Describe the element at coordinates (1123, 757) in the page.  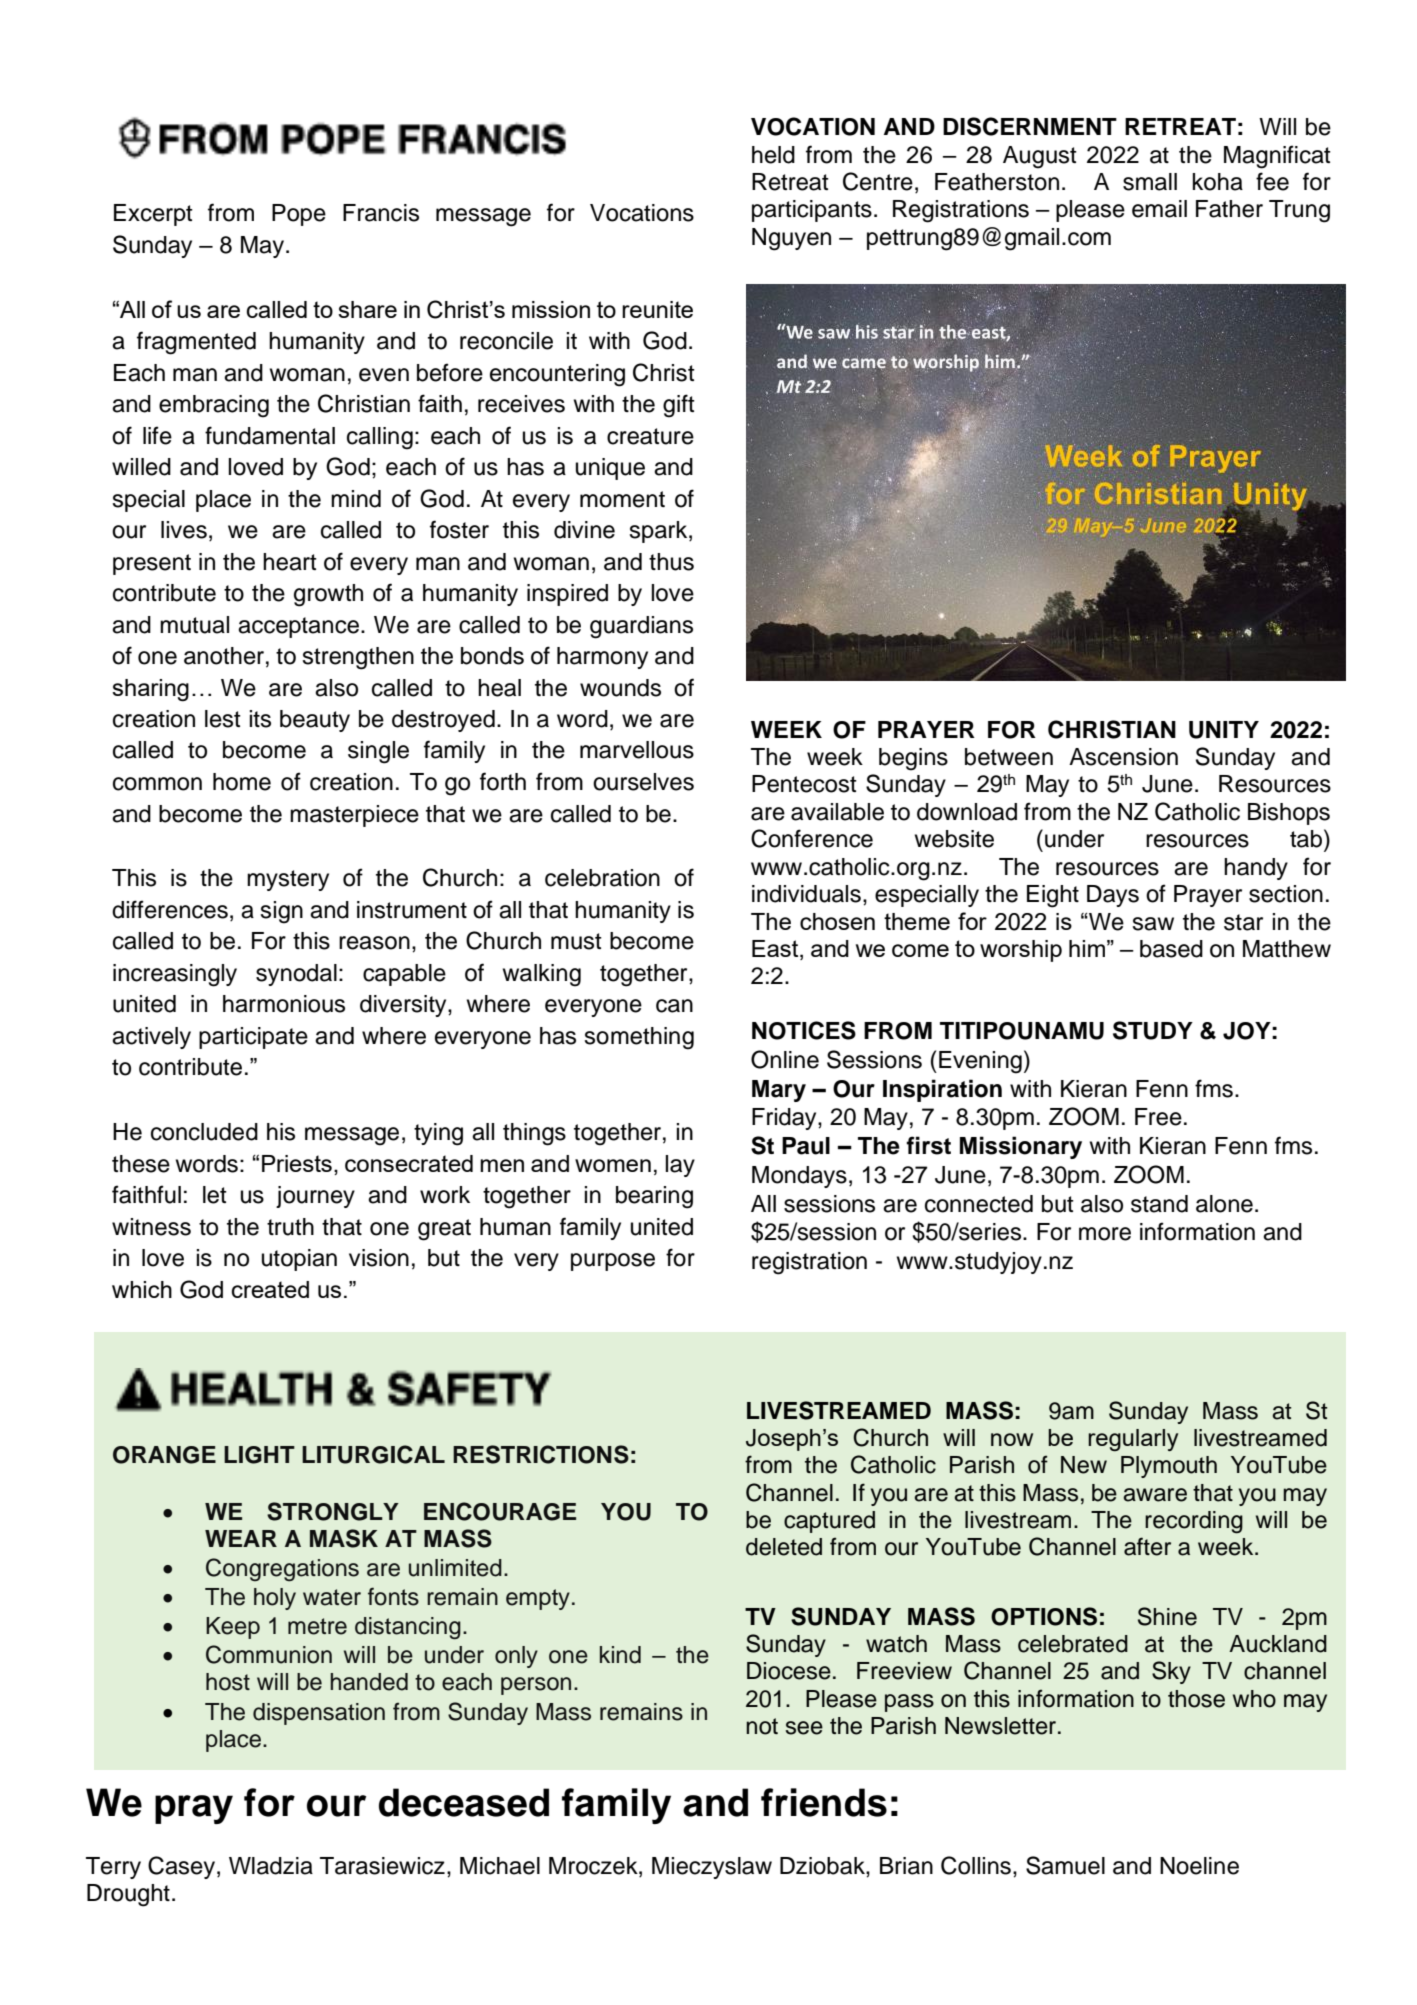
I see `Ascension` at that location.
